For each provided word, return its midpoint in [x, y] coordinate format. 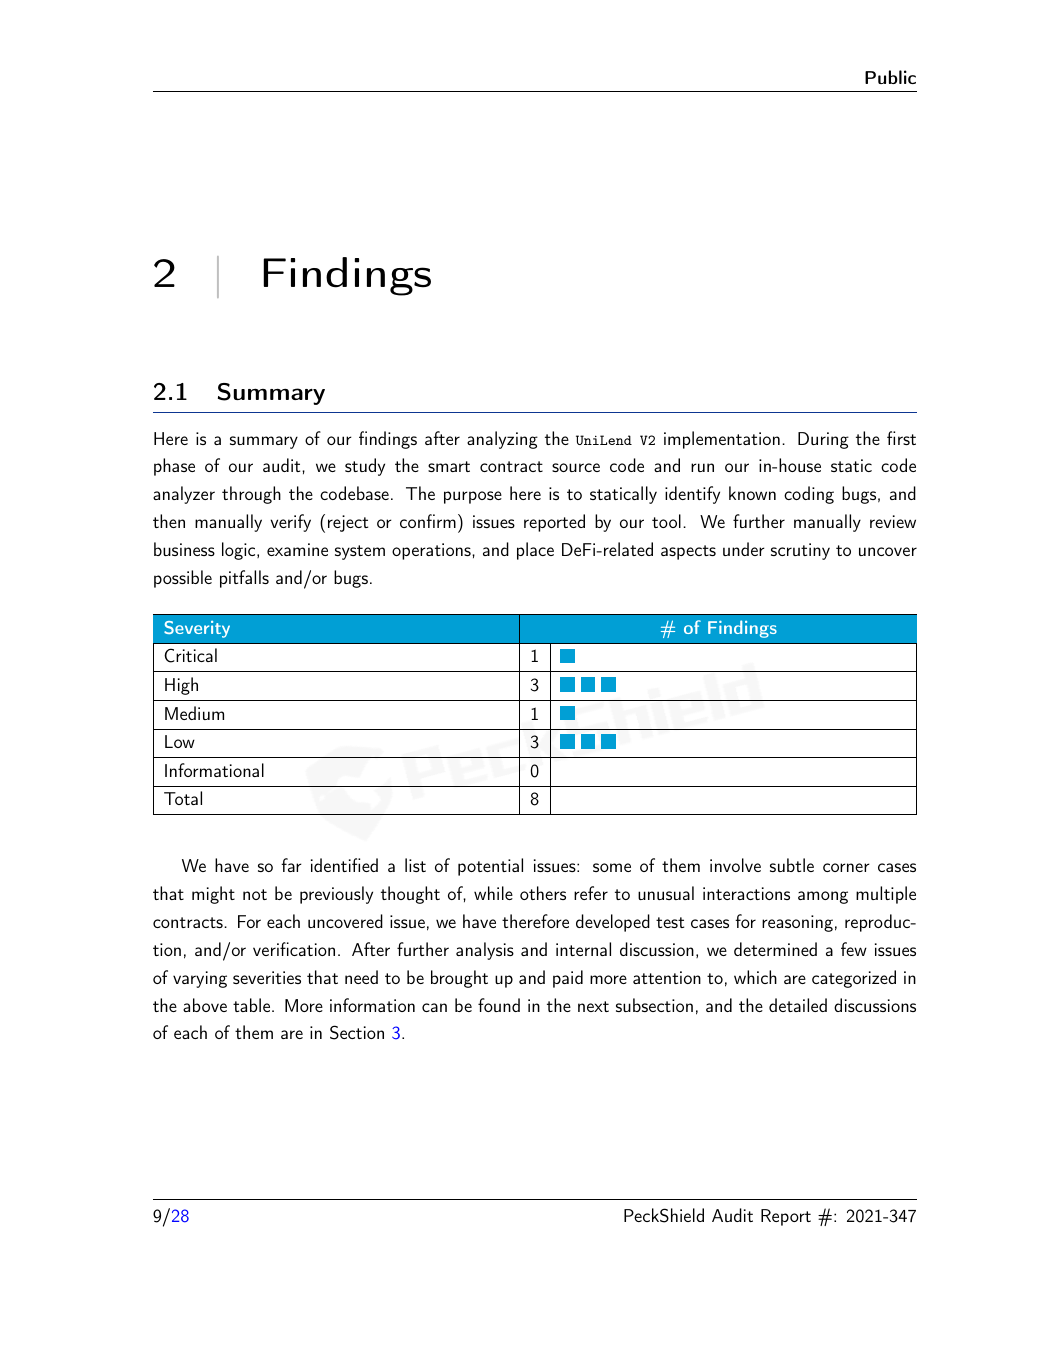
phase [174, 467]
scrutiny [800, 551]
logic [240, 551]
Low [180, 741]
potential [490, 867]
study [365, 467]
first [901, 438]
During [823, 440]
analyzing [502, 440]
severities [267, 977]
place [535, 551]
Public [890, 77]
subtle [792, 865]
